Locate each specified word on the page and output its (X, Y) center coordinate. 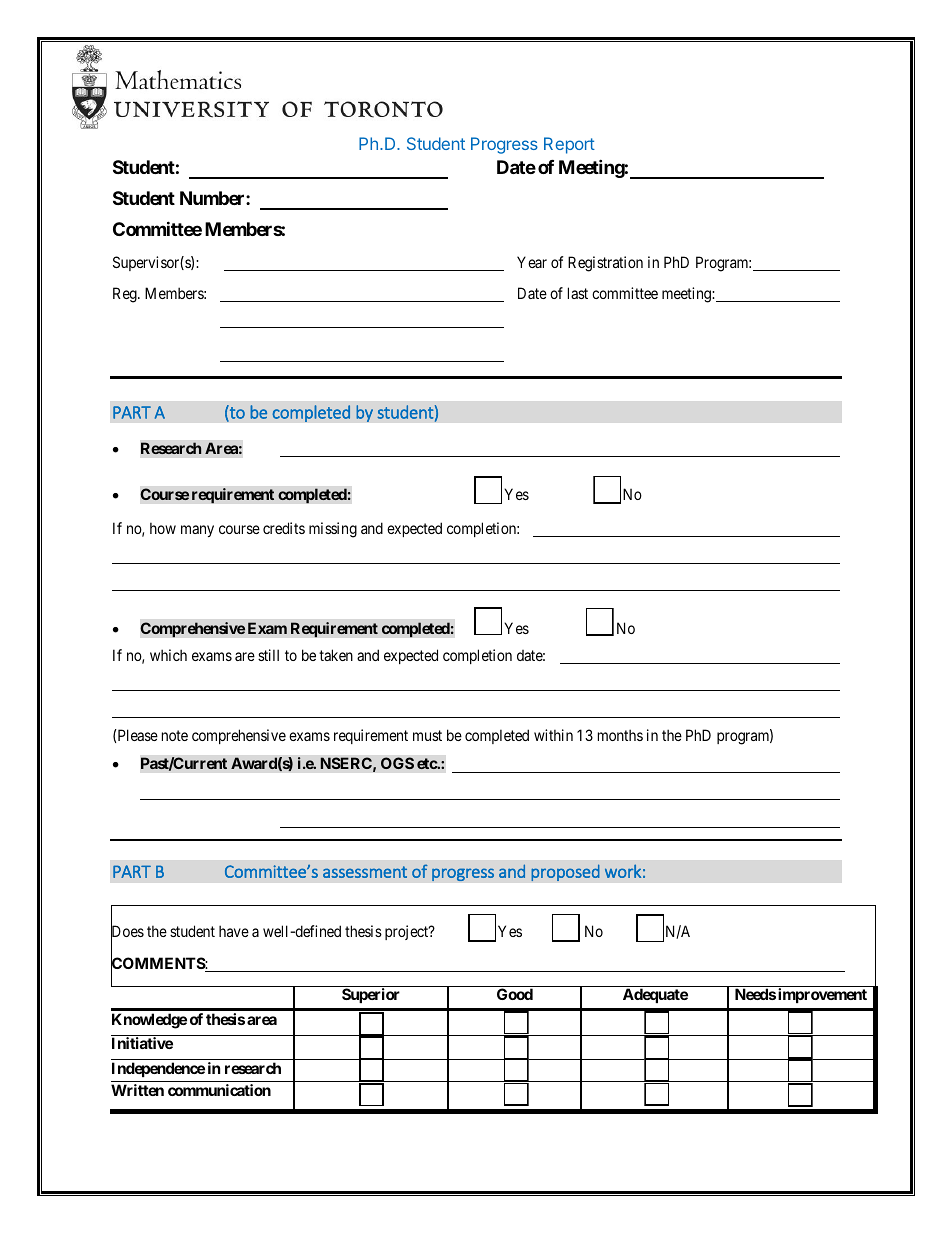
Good (515, 994)
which (168, 655)
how (163, 528)
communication (219, 1090)
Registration (605, 264)
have (234, 931)
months (620, 735)
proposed (565, 872)
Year (532, 262)
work (623, 871)
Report (569, 145)
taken (336, 655)
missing (333, 530)
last (578, 293)
